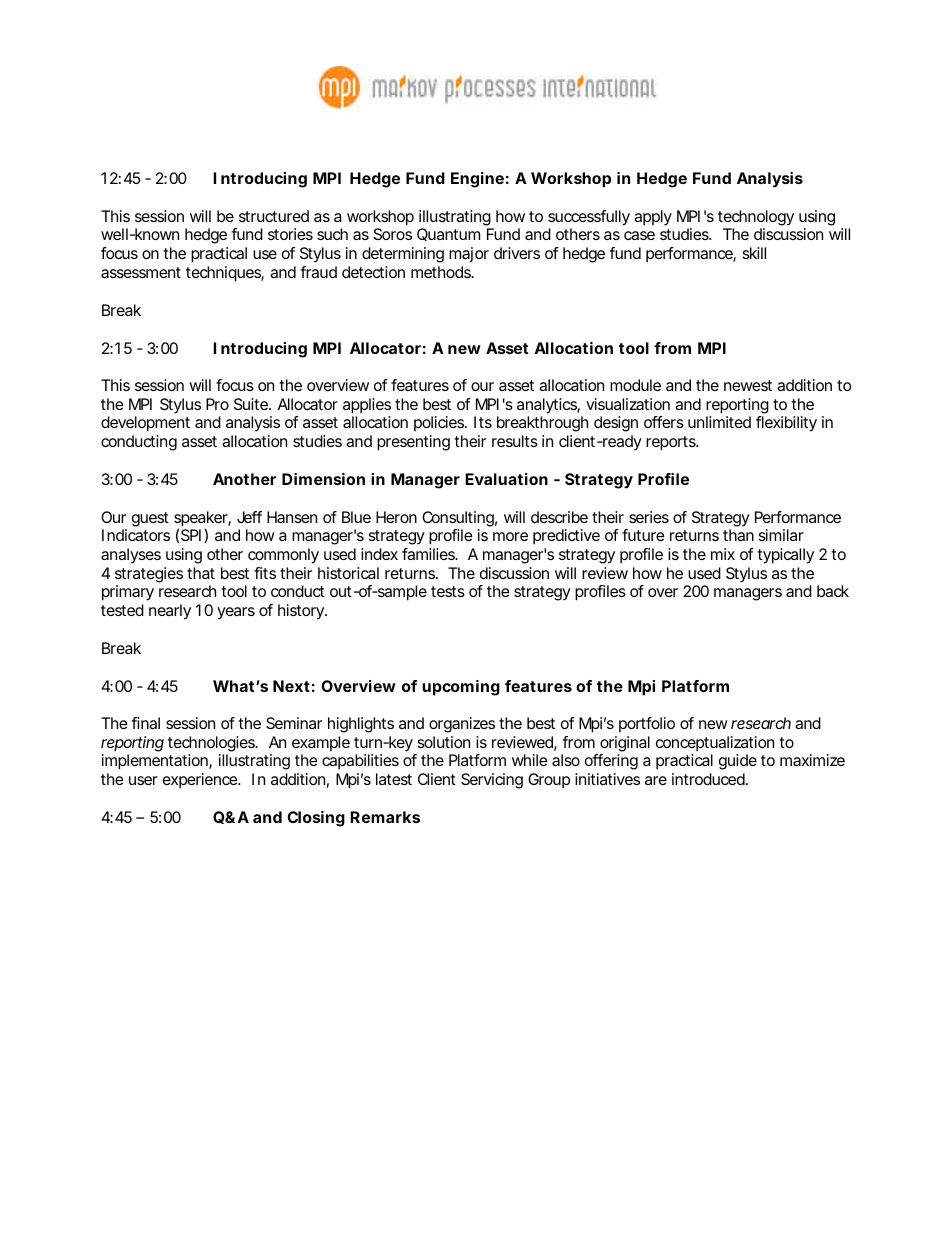  I want to click on upcoming, so click(461, 688).
